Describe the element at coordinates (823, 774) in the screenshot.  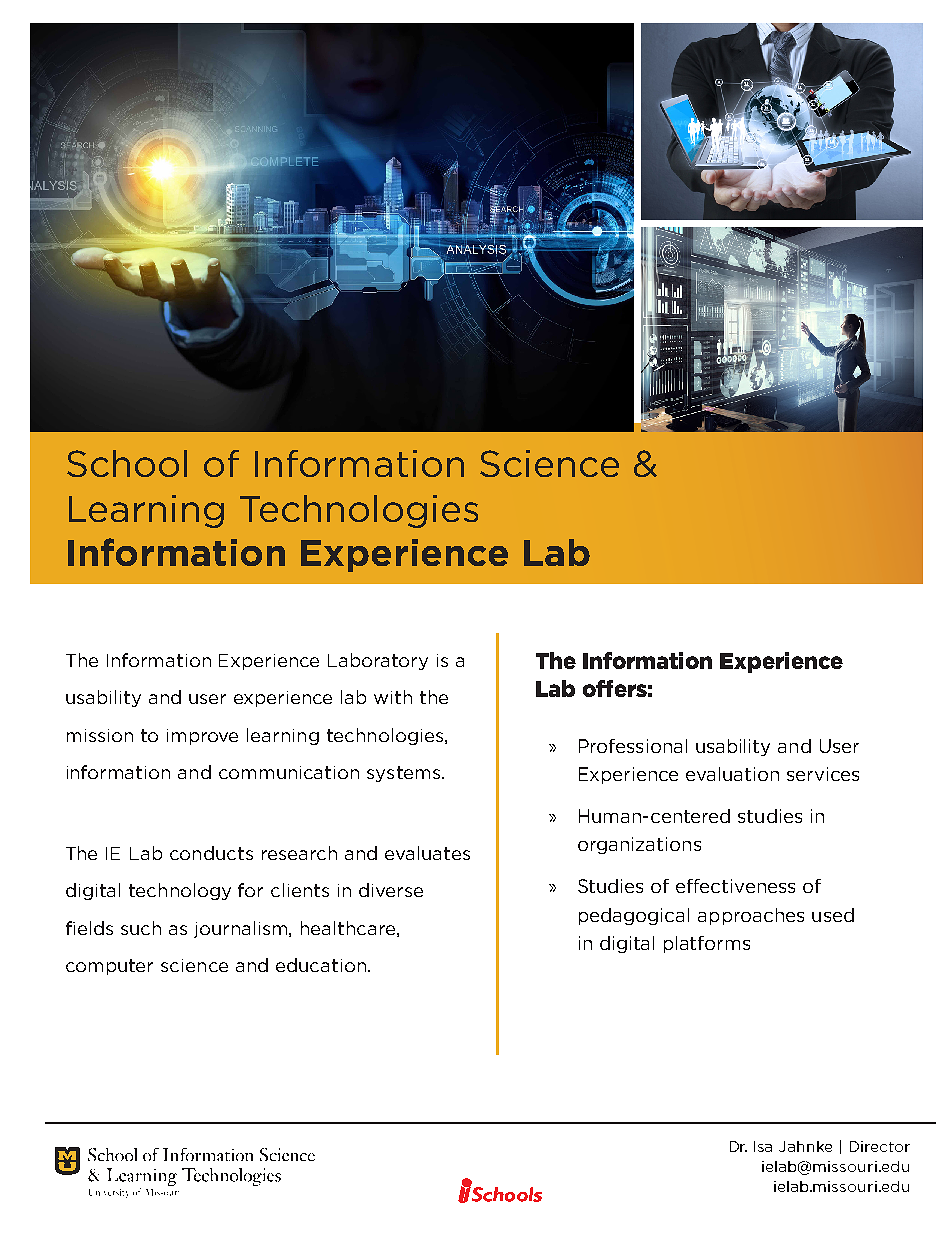
I see `services` at that location.
